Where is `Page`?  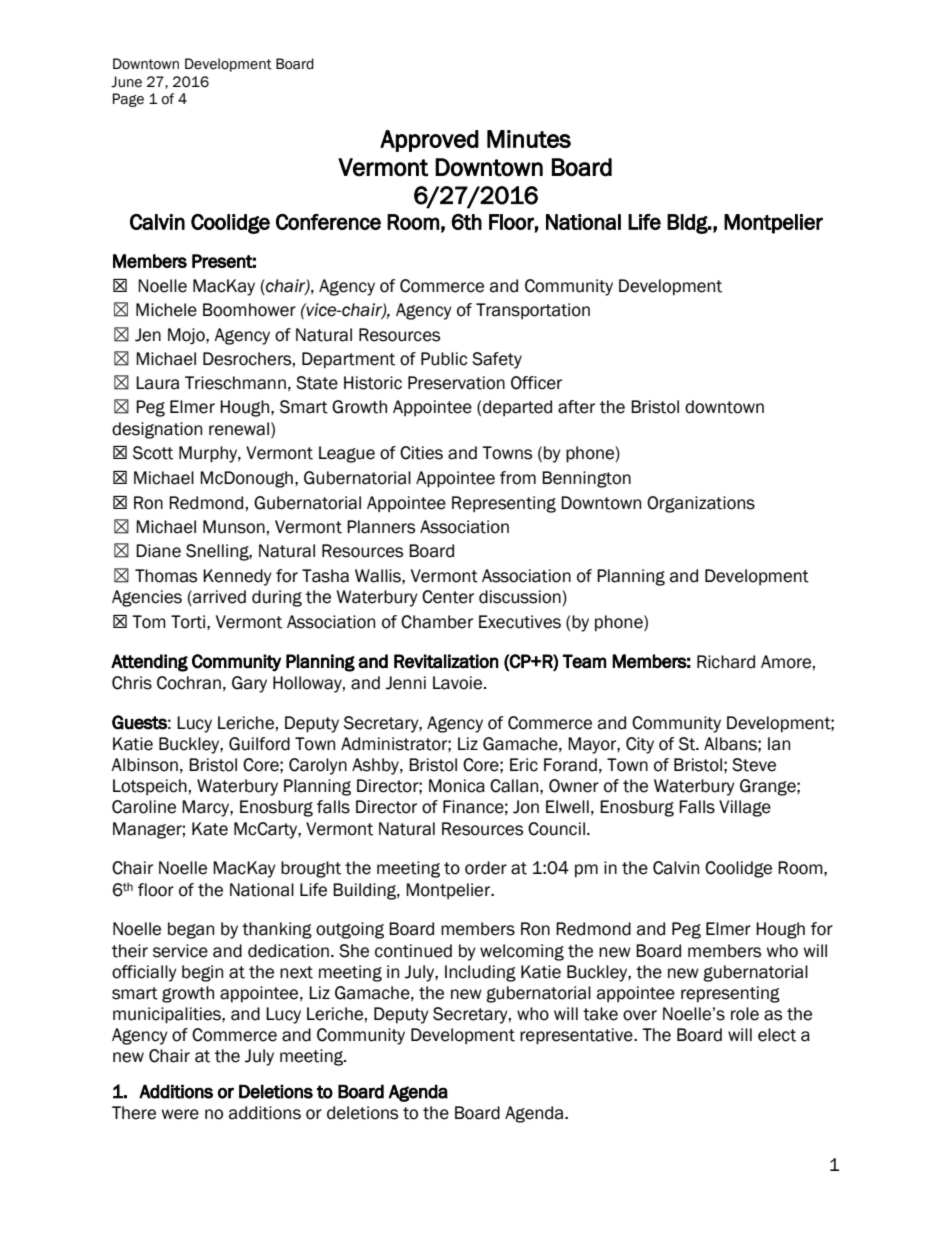 Page is located at coordinates (128, 100).
